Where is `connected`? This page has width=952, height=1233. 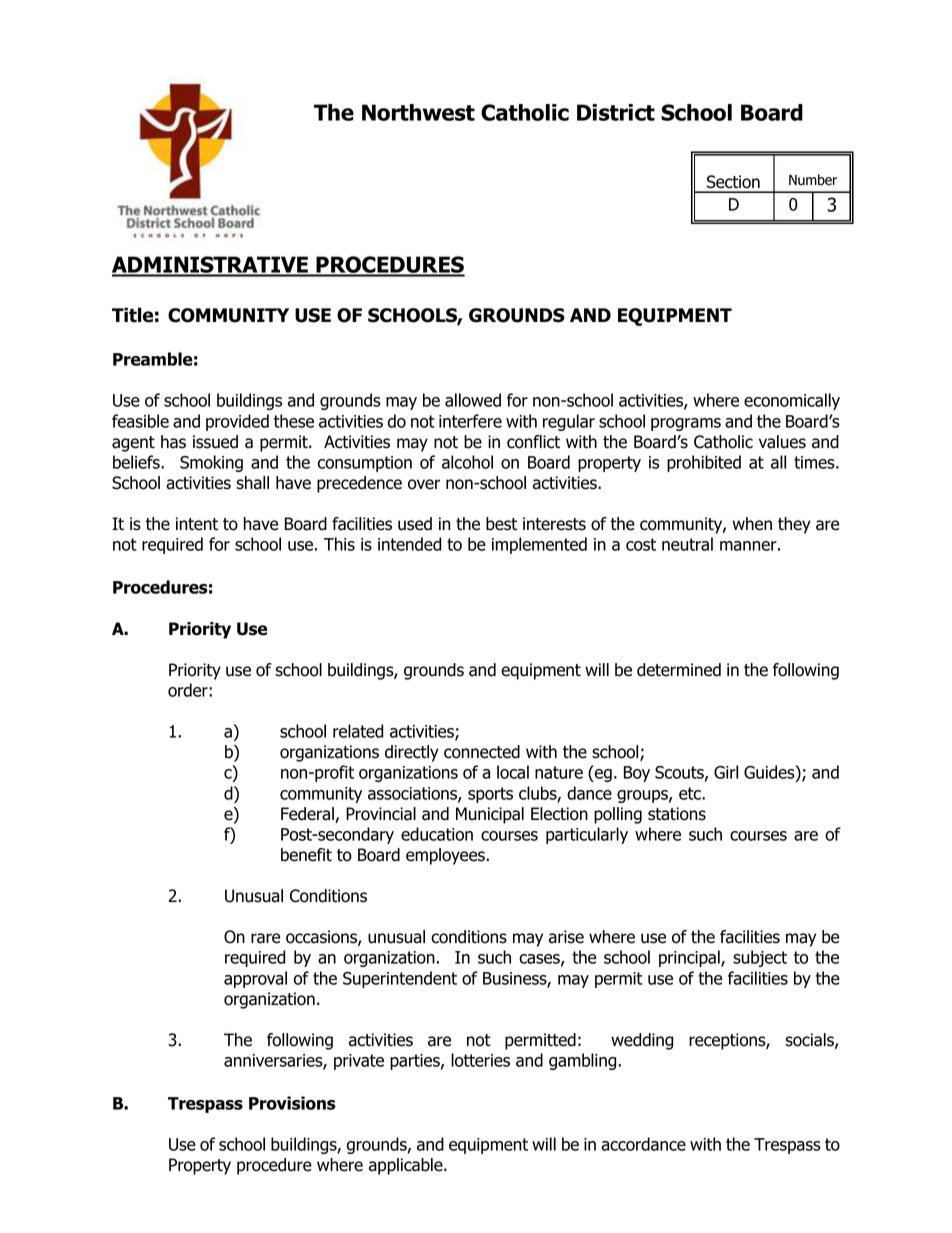 connected is located at coordinates (482, 752).
